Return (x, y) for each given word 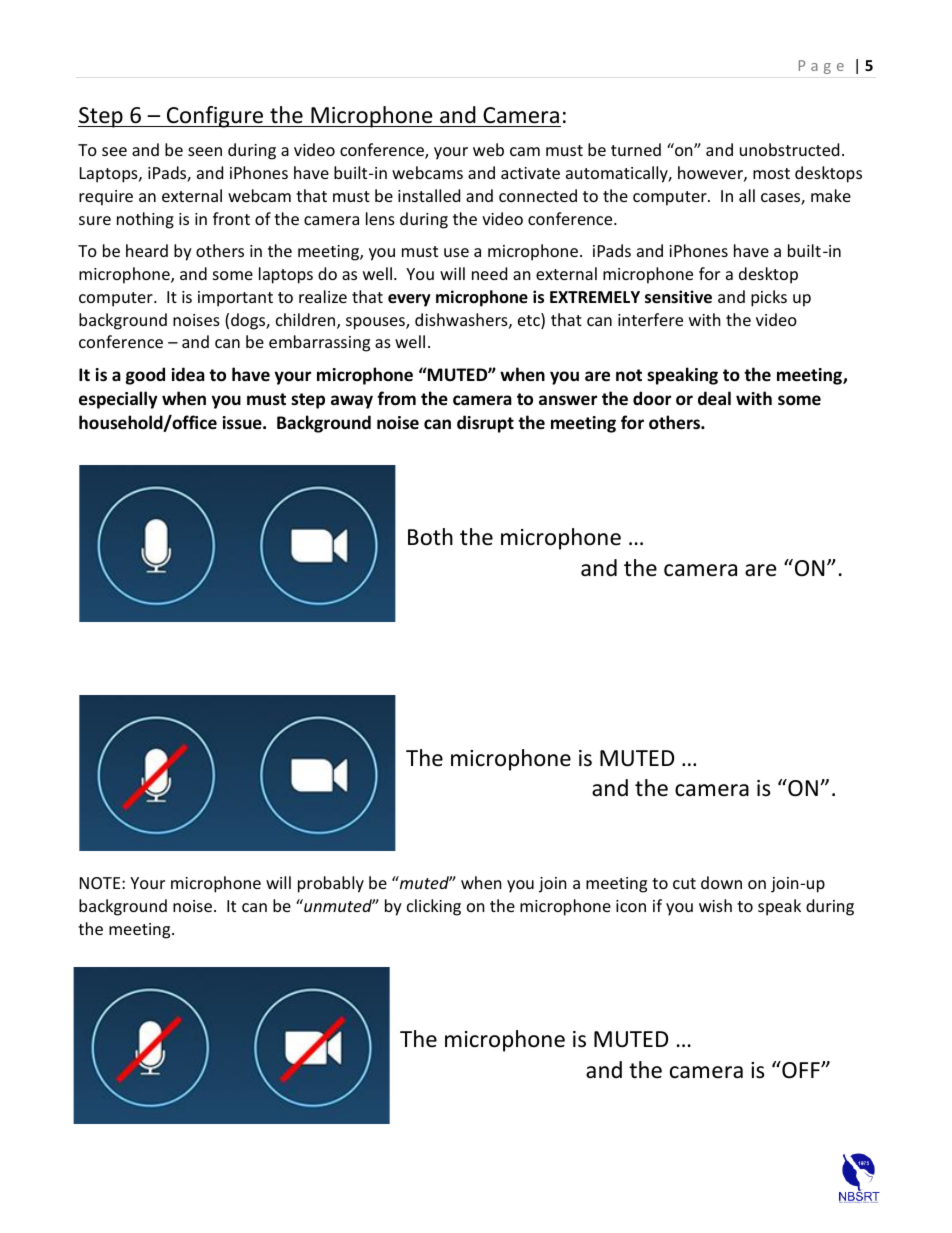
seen (205, 151)
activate (530, 173)
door (652, 398)
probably (331, 884)
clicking (434, 907)
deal (714, 398)
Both (430, 537)
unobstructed (789, 149)
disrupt (485, 424)
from (396, 398)
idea (188, 374)
